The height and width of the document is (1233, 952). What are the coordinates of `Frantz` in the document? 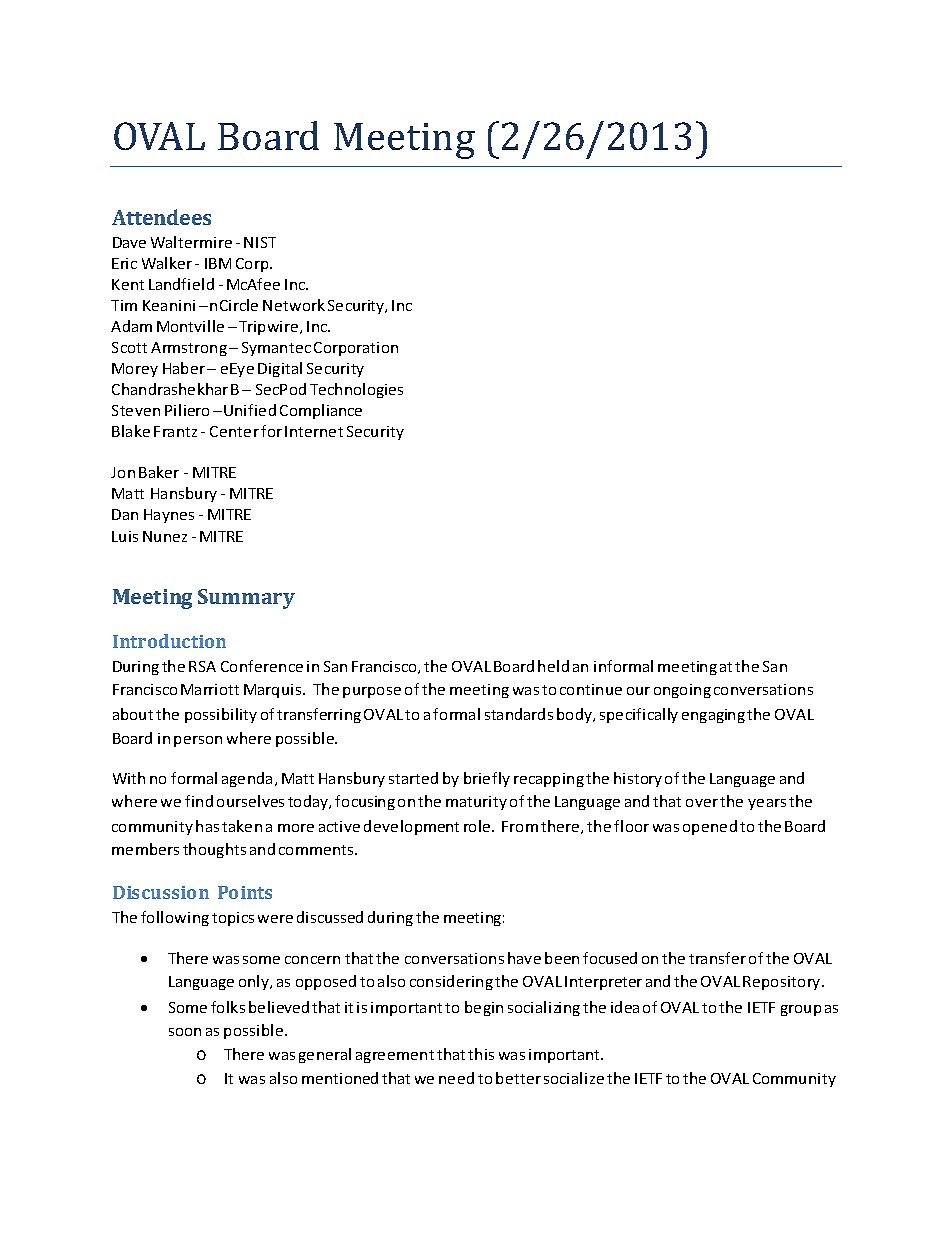 It's located at (175, 431).
